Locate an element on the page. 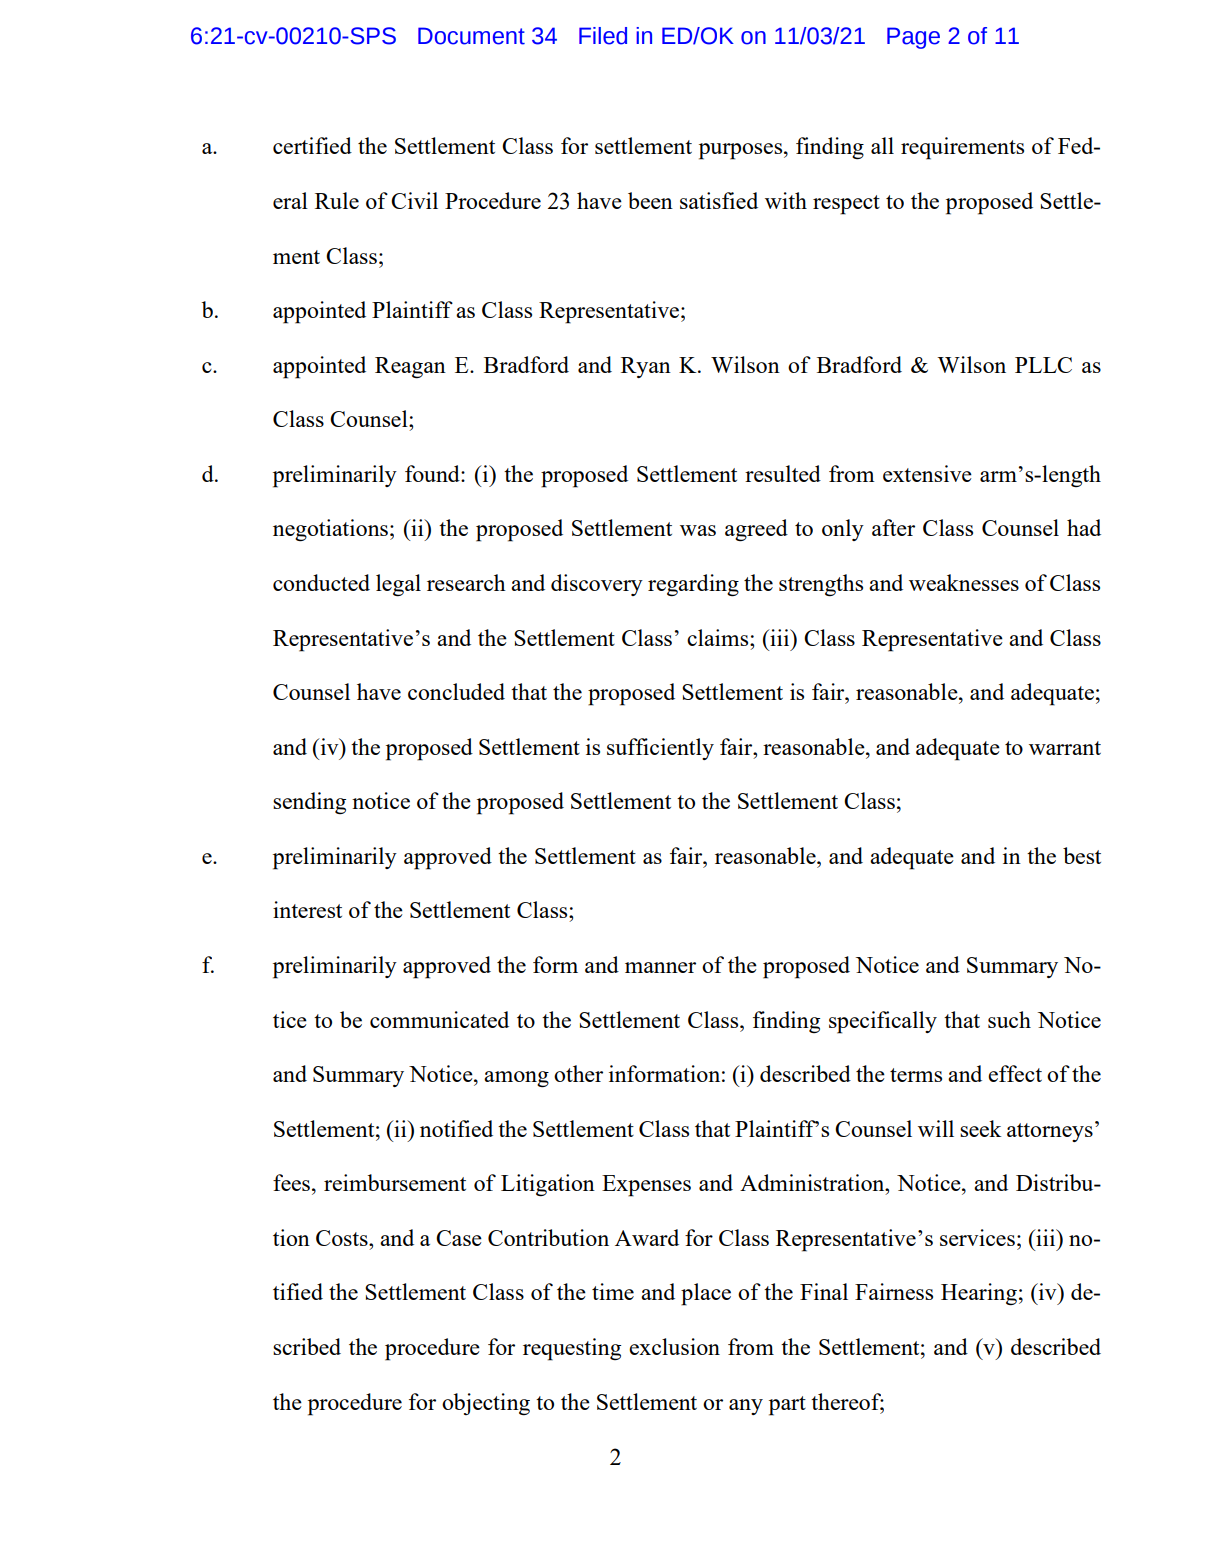  exclusion is located at coordinates (674, 1346).
